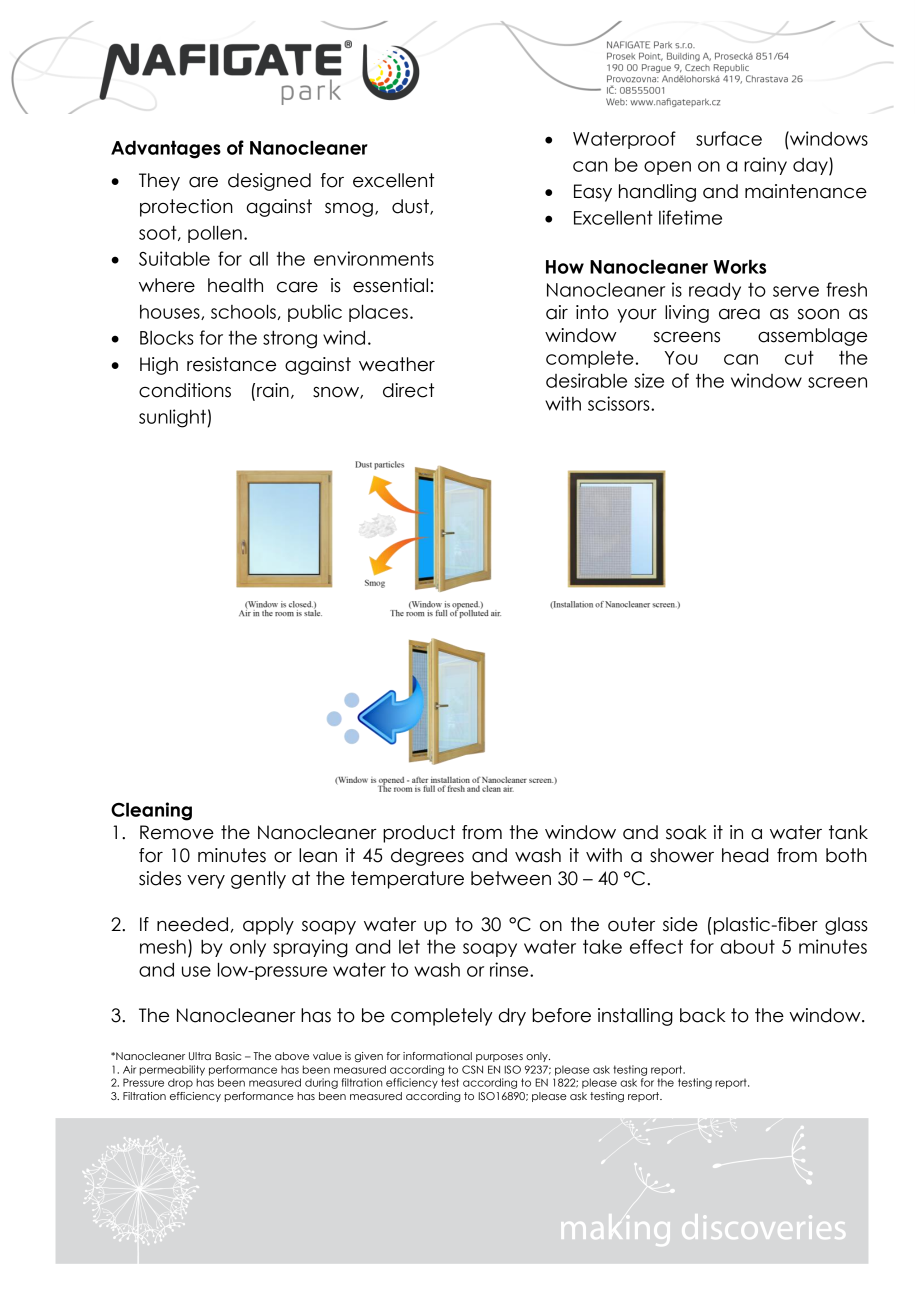 The image size is (924, 1308). I want to click on soak, so click(686, 832).
